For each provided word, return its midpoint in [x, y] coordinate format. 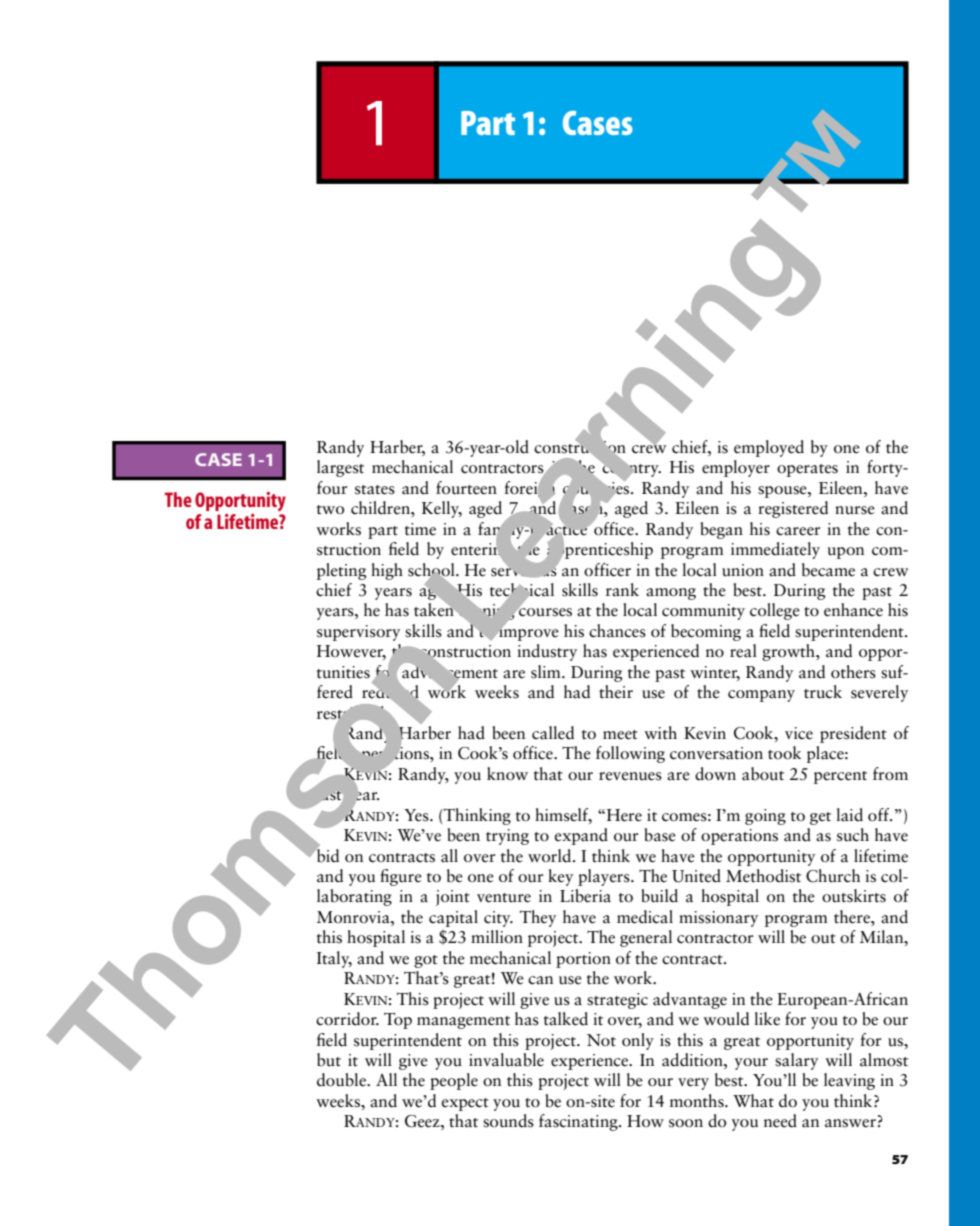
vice [799, 733]
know [507, 774]
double [342, 1080]
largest [340, 468]
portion [583, 960]
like [767, 1019]
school [432, 570]
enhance [853, 610]
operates [807, 470]
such [853, 835]
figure [401, 877]
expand [581, 836]
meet [620, 735]
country [631, 471]
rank [622, 590]
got [426, 961]
